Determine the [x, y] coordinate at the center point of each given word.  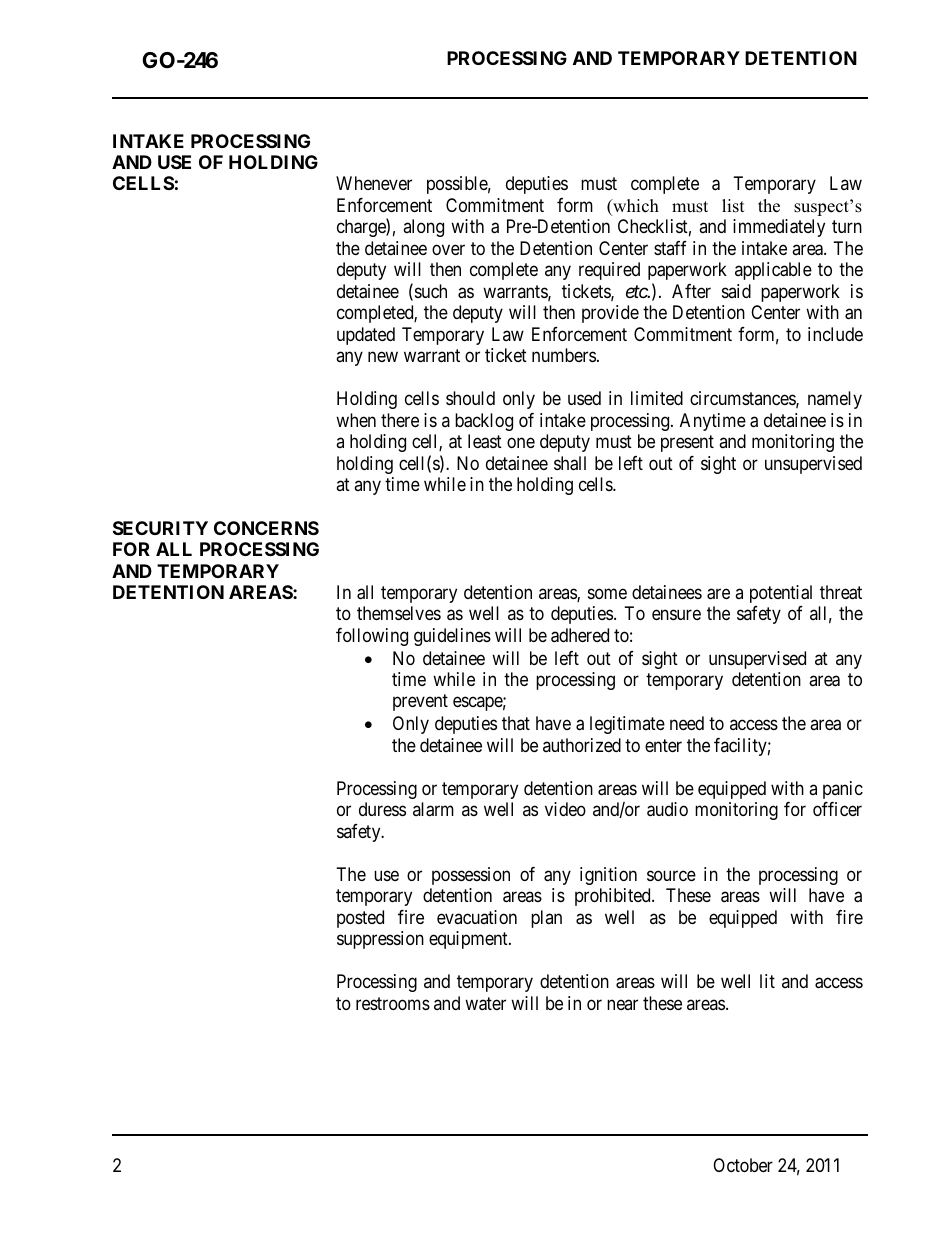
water [485, 1004]
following [372, 637]
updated [366, 336]
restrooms [393, 1003]
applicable [773, 271]
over [448, 249]
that [516, 723]
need [687, 723]
